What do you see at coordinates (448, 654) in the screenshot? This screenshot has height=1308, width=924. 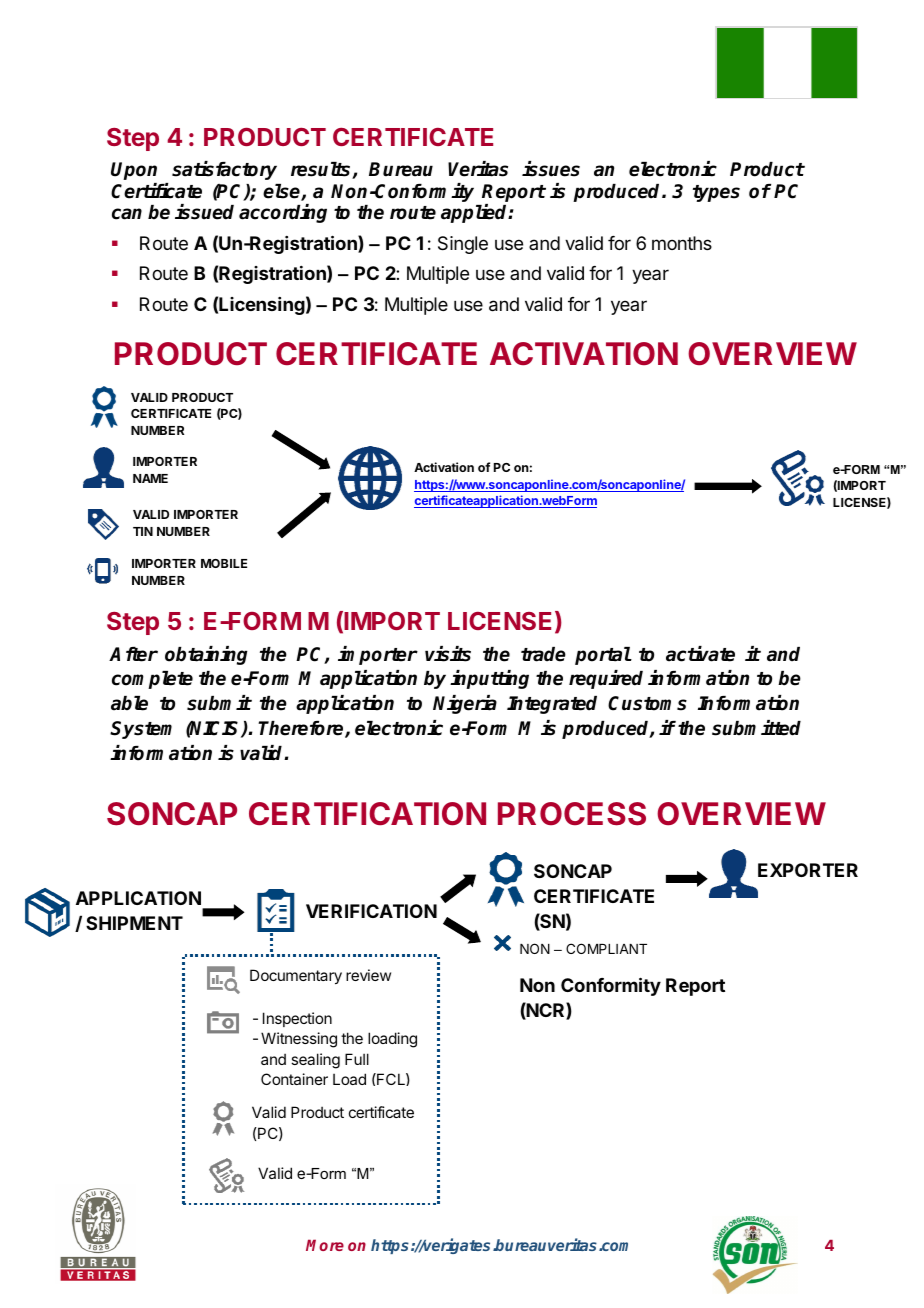 I see `visits` at bounding box center [448, 654].
